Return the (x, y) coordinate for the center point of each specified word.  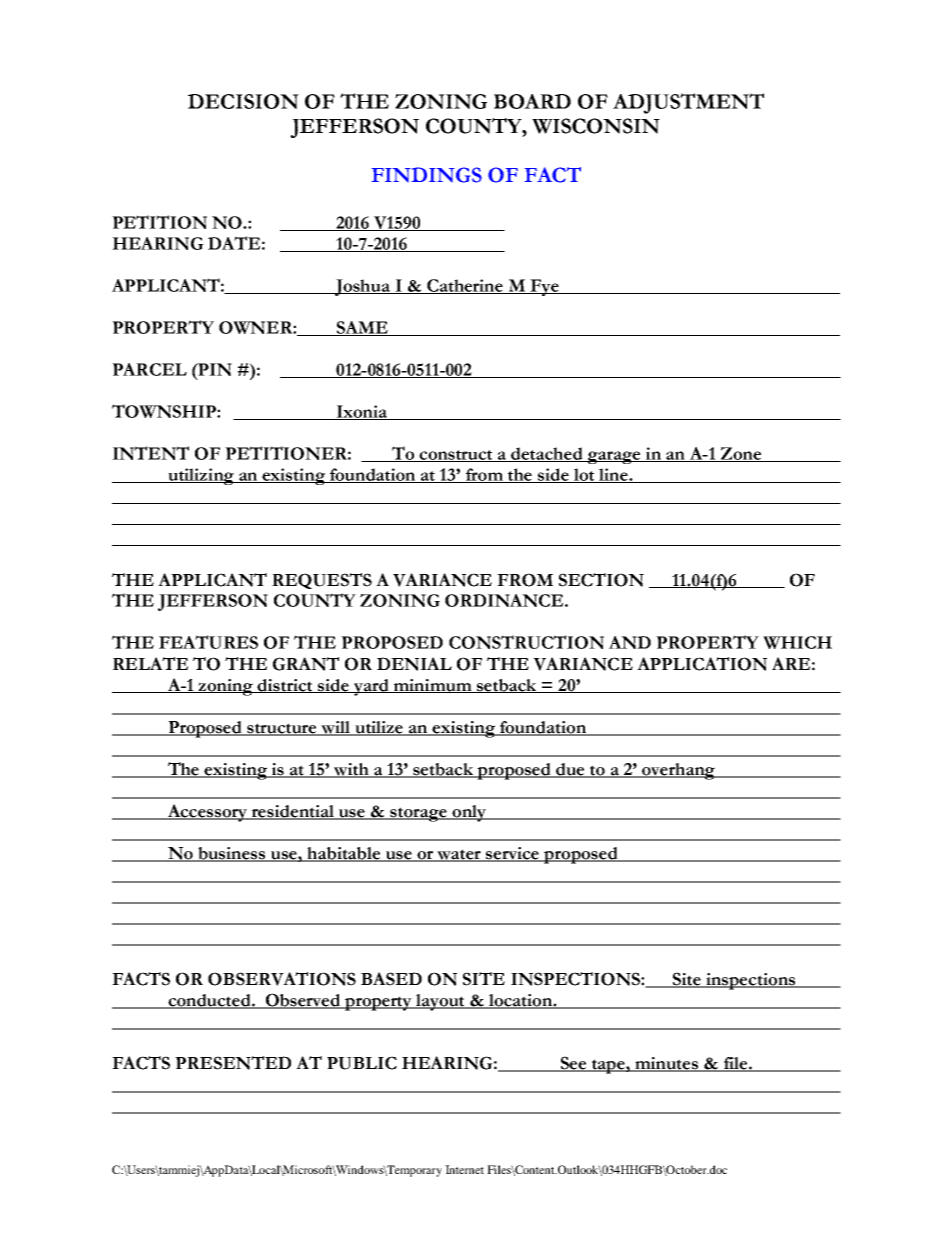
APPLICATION (702, 664)
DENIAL (414, 664)
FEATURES (208, 642)
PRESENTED (233, 1063)
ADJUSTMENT (688, 103)
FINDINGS (427, 175)
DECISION (243, 101)
